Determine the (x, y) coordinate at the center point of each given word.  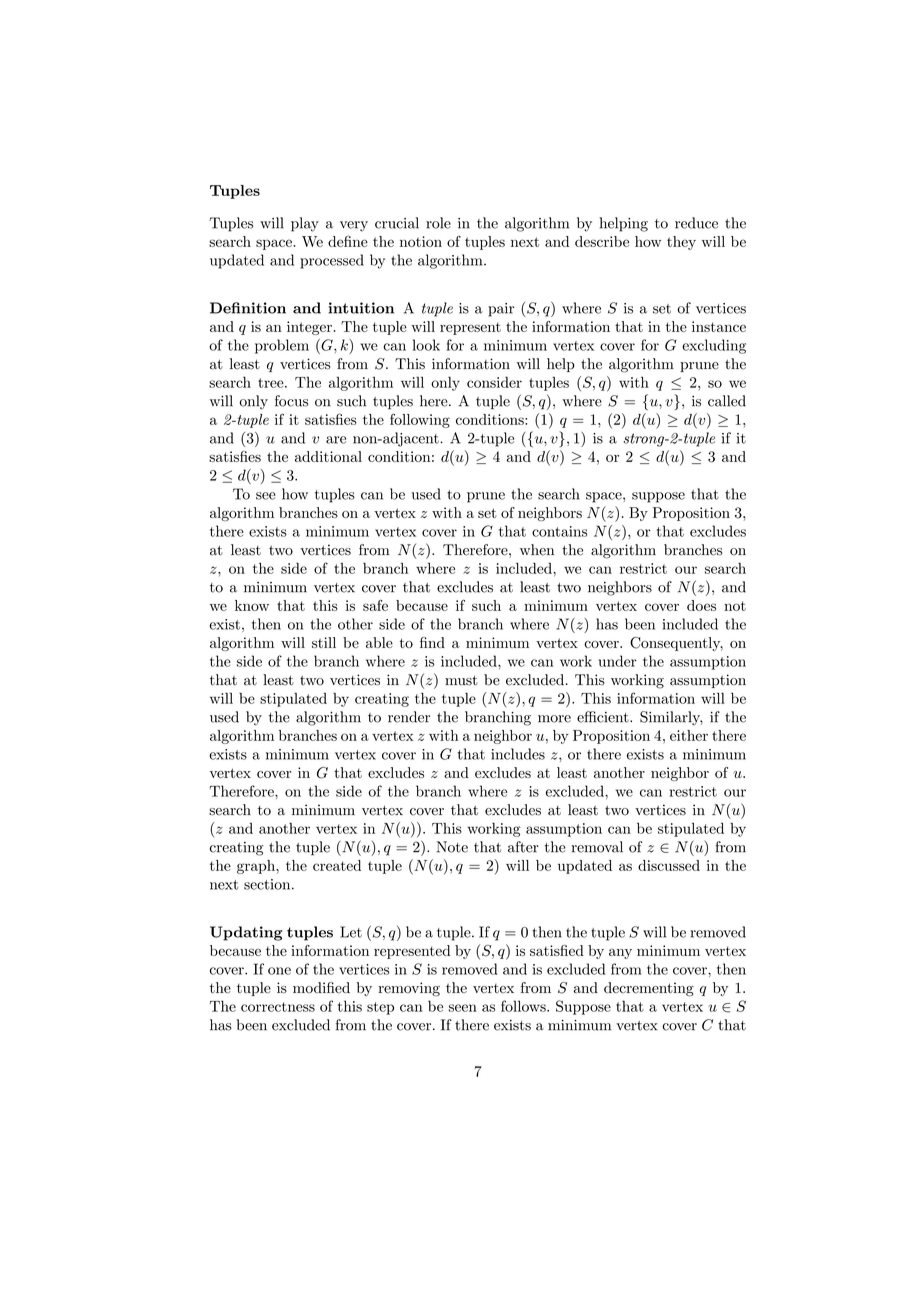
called (727, 401)
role (438, 223)
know (252, 605)
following (420, 420)
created (337, 865)
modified (321, 987)
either (689, 735)
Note (452, 847)
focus (292, 401)
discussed (669, 865)
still (324, 642)
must (461, 680)
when (537, 550)
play (305, 224)
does (701, 605)
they (681, 243)
